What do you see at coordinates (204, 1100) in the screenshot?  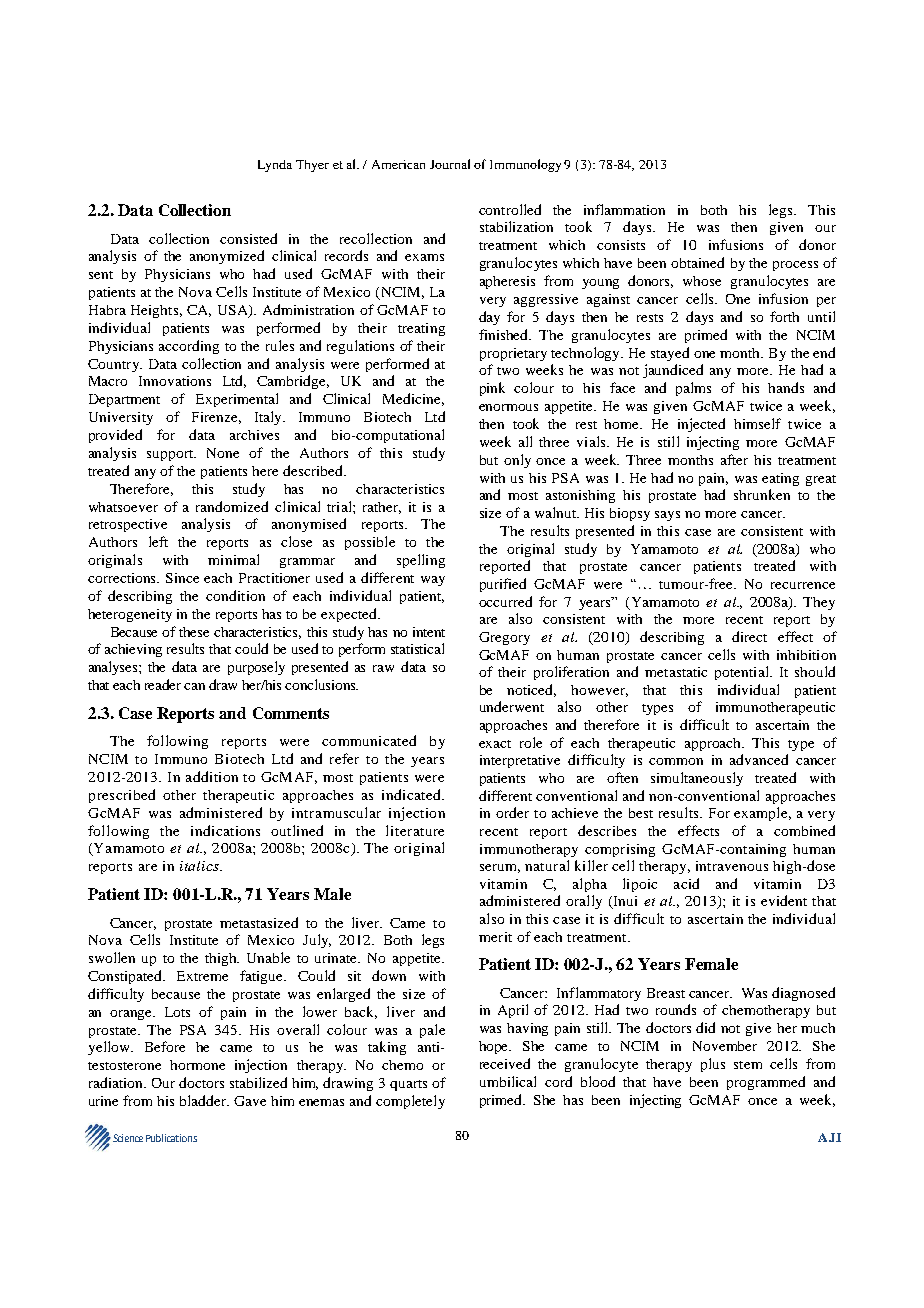 I see `bladder` at bounding box center [204, 1100].
